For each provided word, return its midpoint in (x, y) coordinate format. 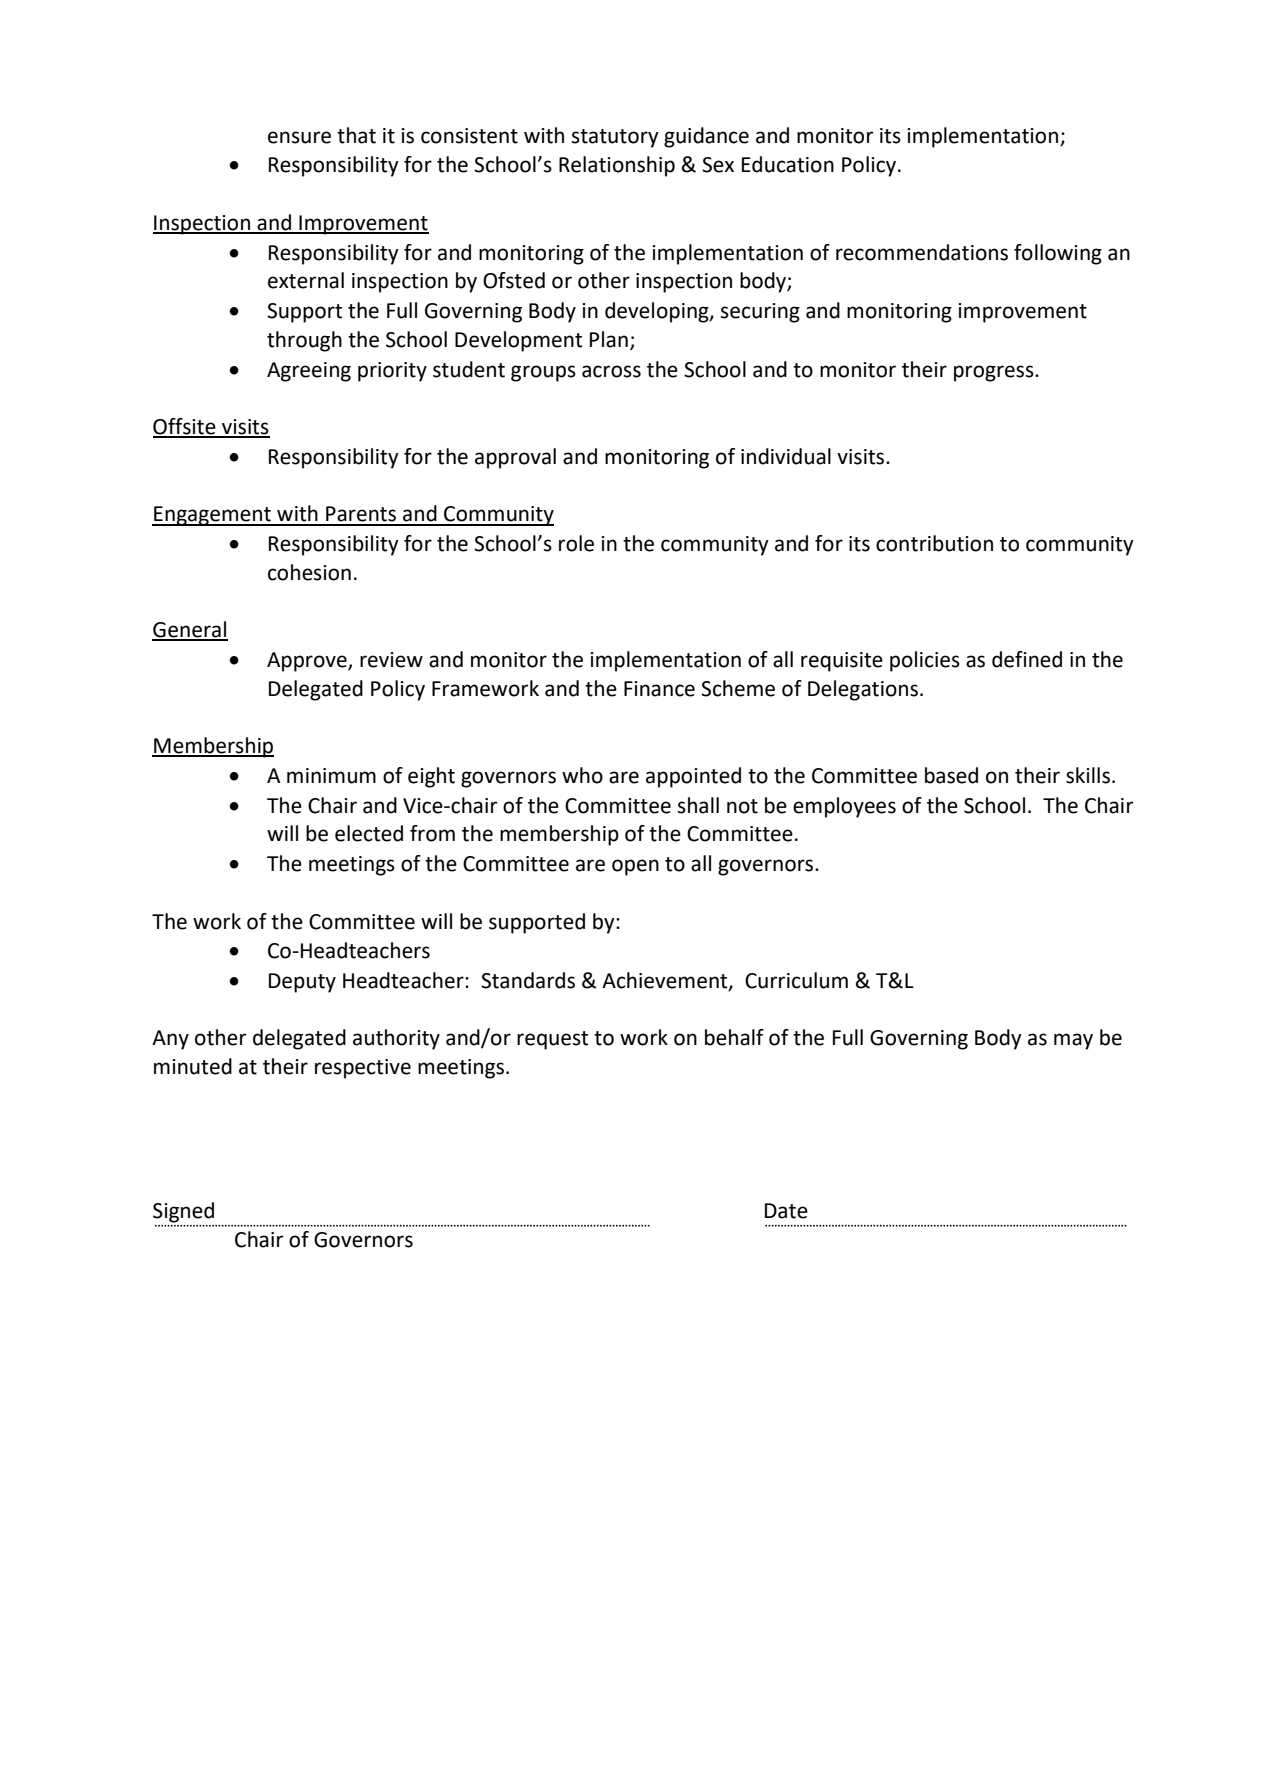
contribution (934, 543)
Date (786, 1211)
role (576, 543)
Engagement (212, 516)
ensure (299, 137)
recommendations (922, 252)
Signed (183, 1212)
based (951, 775)
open (635, 867)
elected (369, 833)
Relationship (617, 166)
